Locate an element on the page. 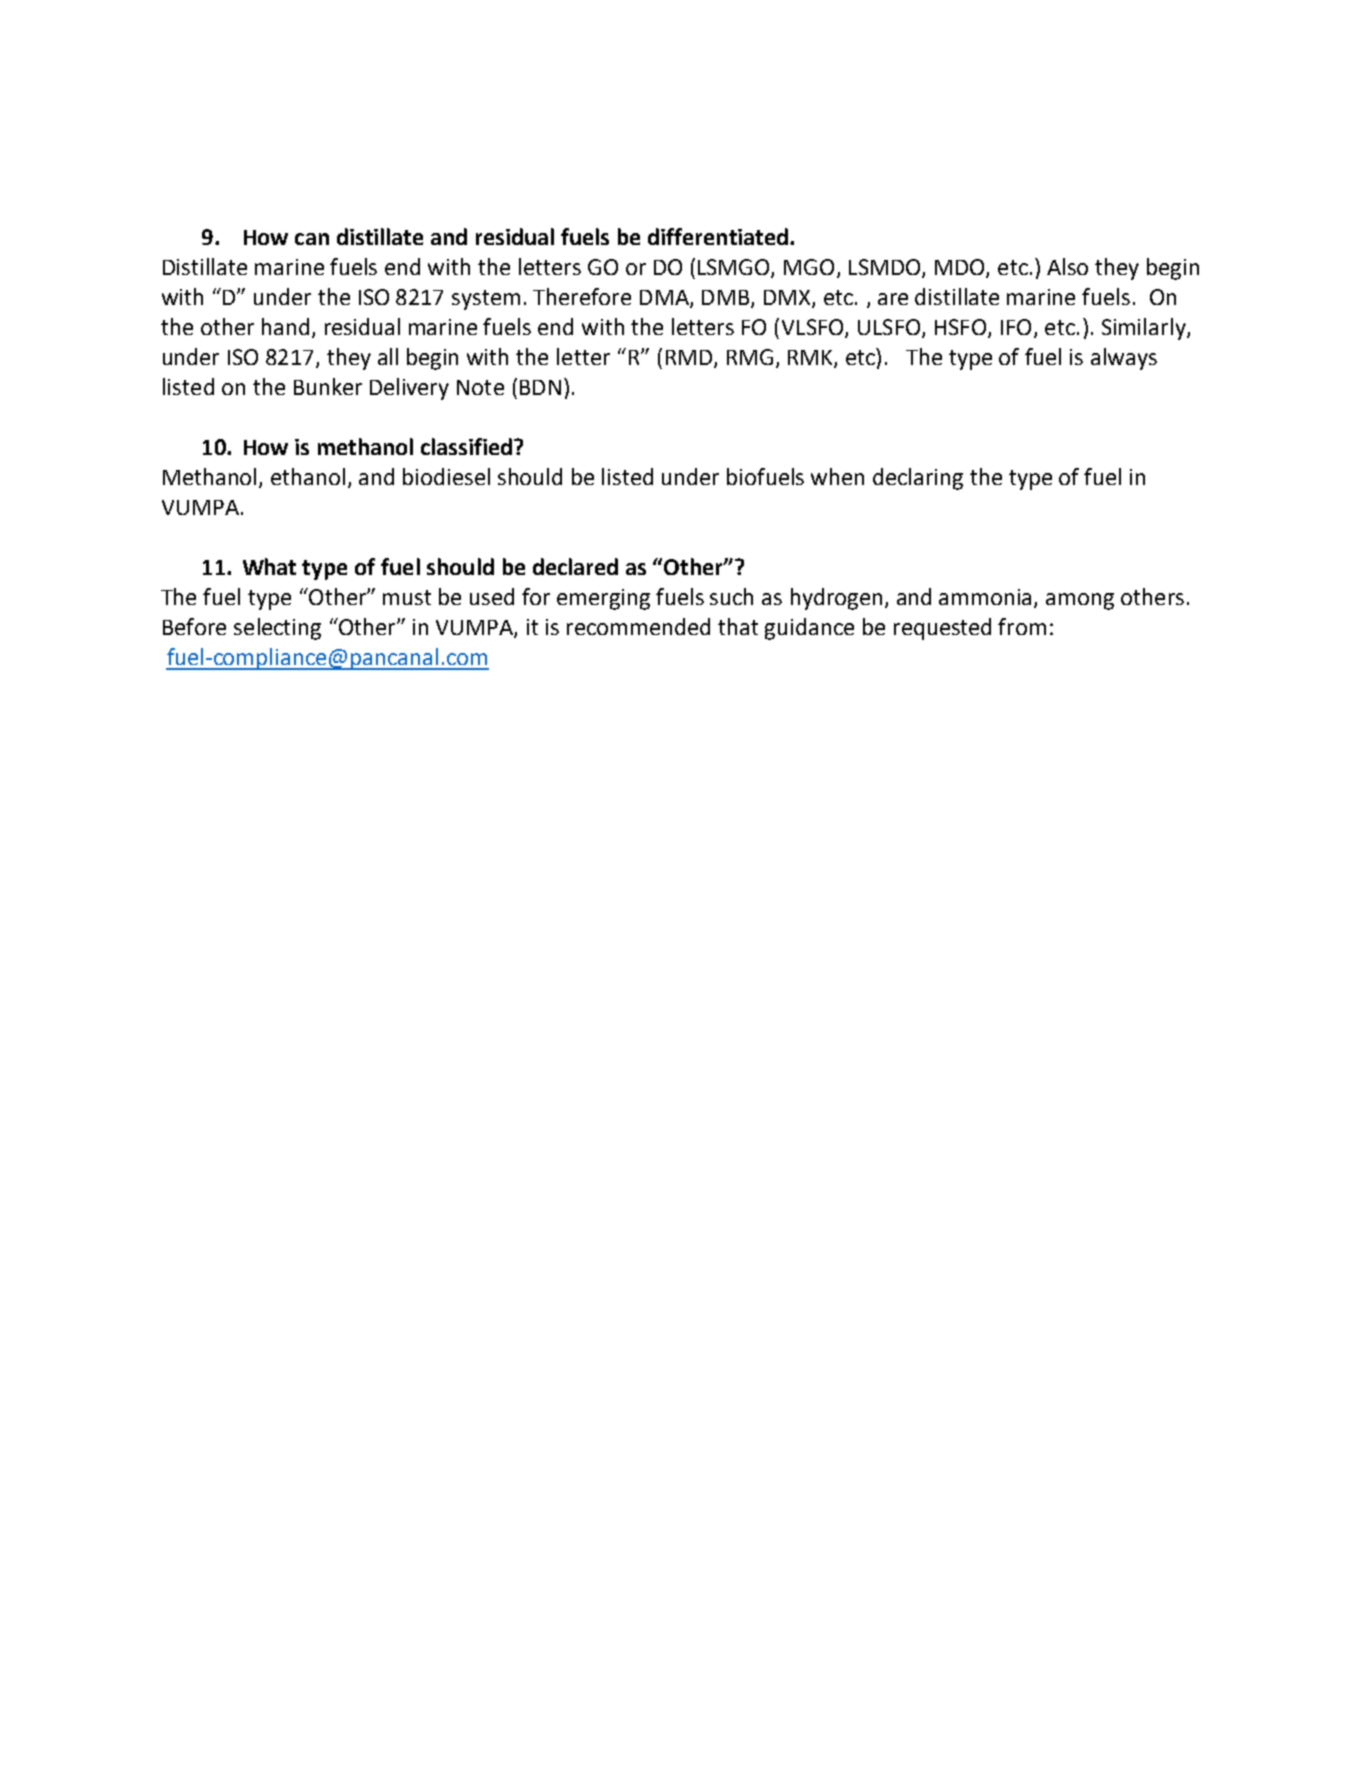 The width and height of the image is (1369, 1772). Similarly is located at coordinates (1145, 329).
